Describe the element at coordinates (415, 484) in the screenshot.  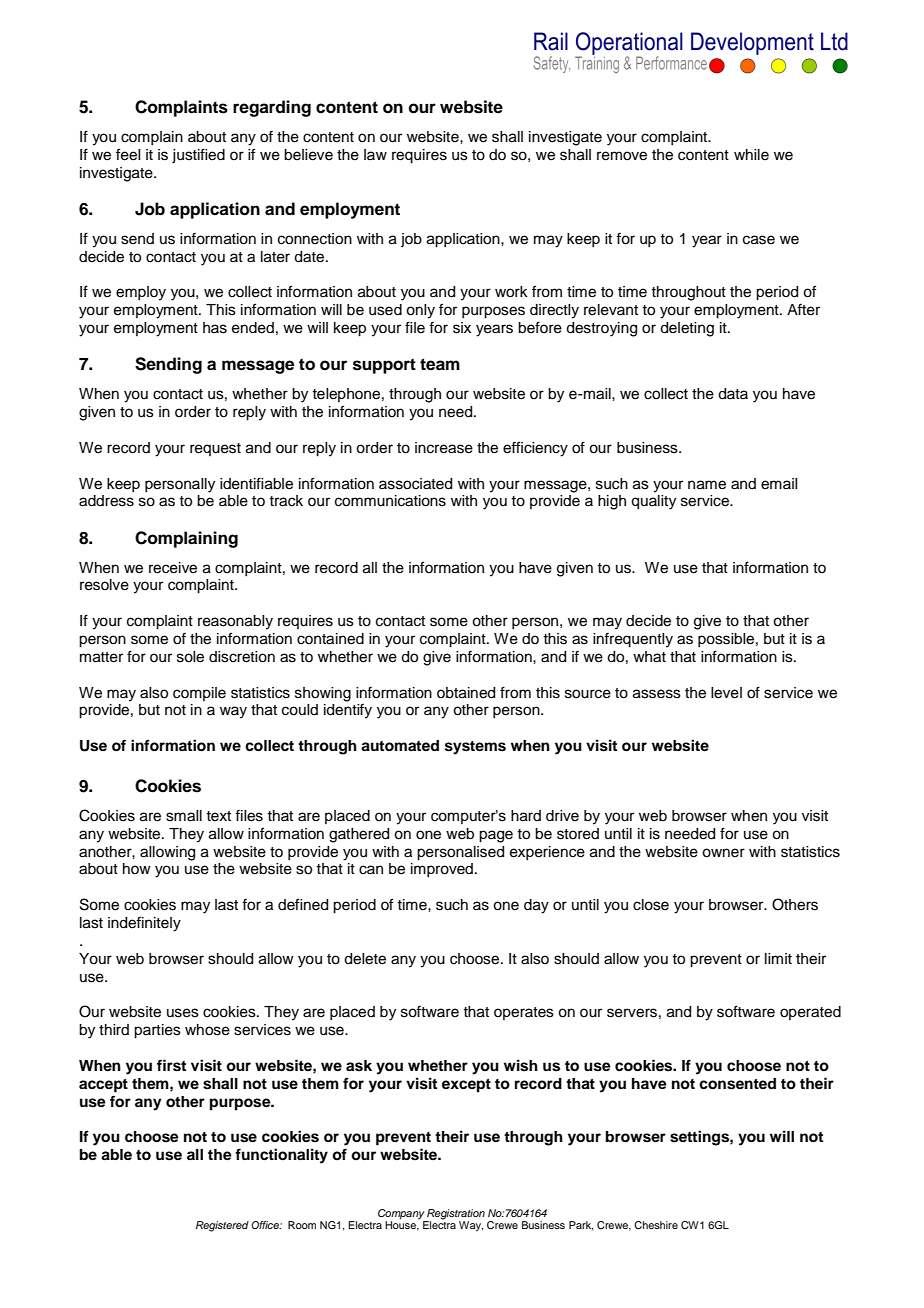
I see `associated` at that location.
